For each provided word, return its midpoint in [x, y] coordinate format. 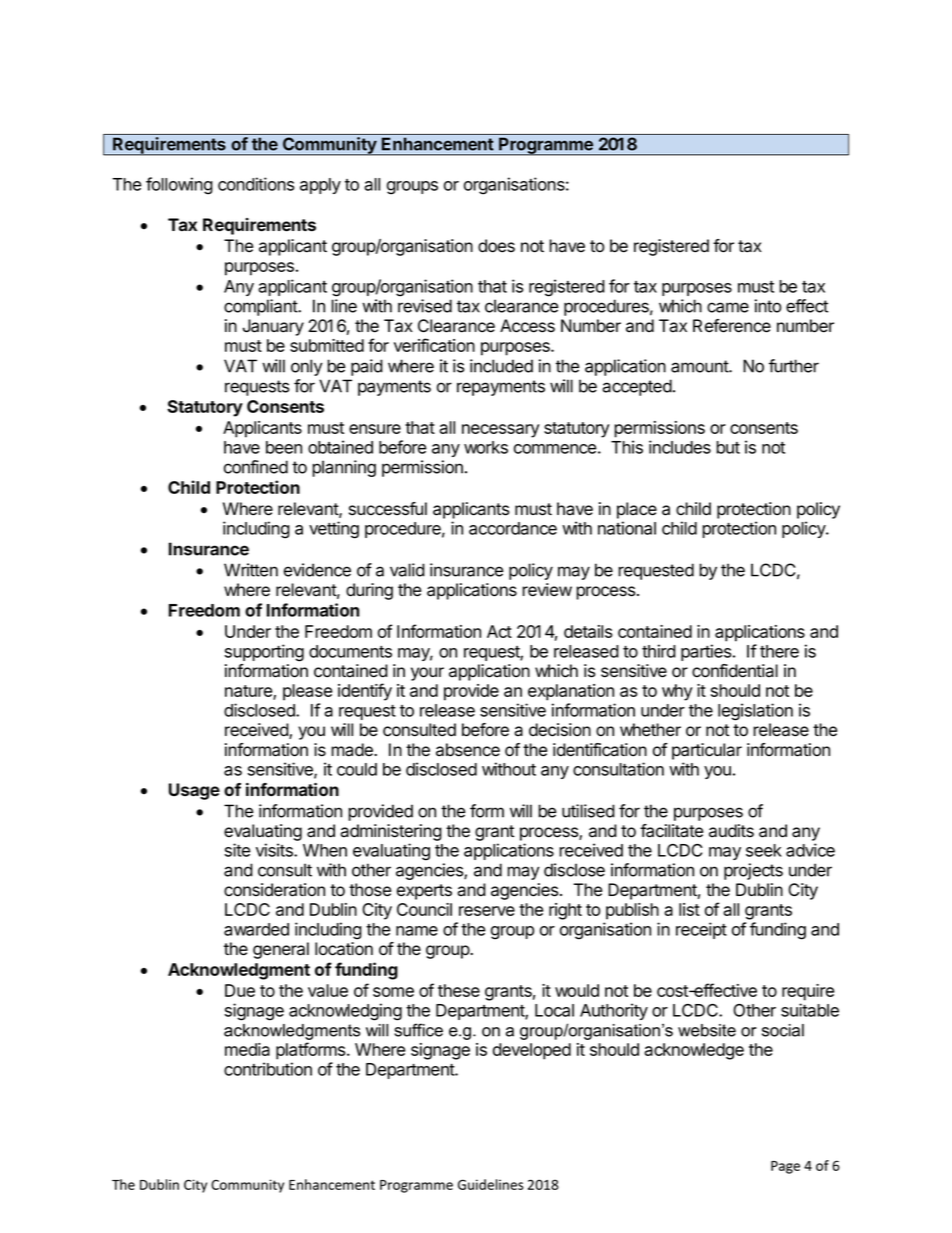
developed [532, 1051]
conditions [256, 184]
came [728, 307]
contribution [268, 1069]
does [496, 246]
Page [785, 1167]
